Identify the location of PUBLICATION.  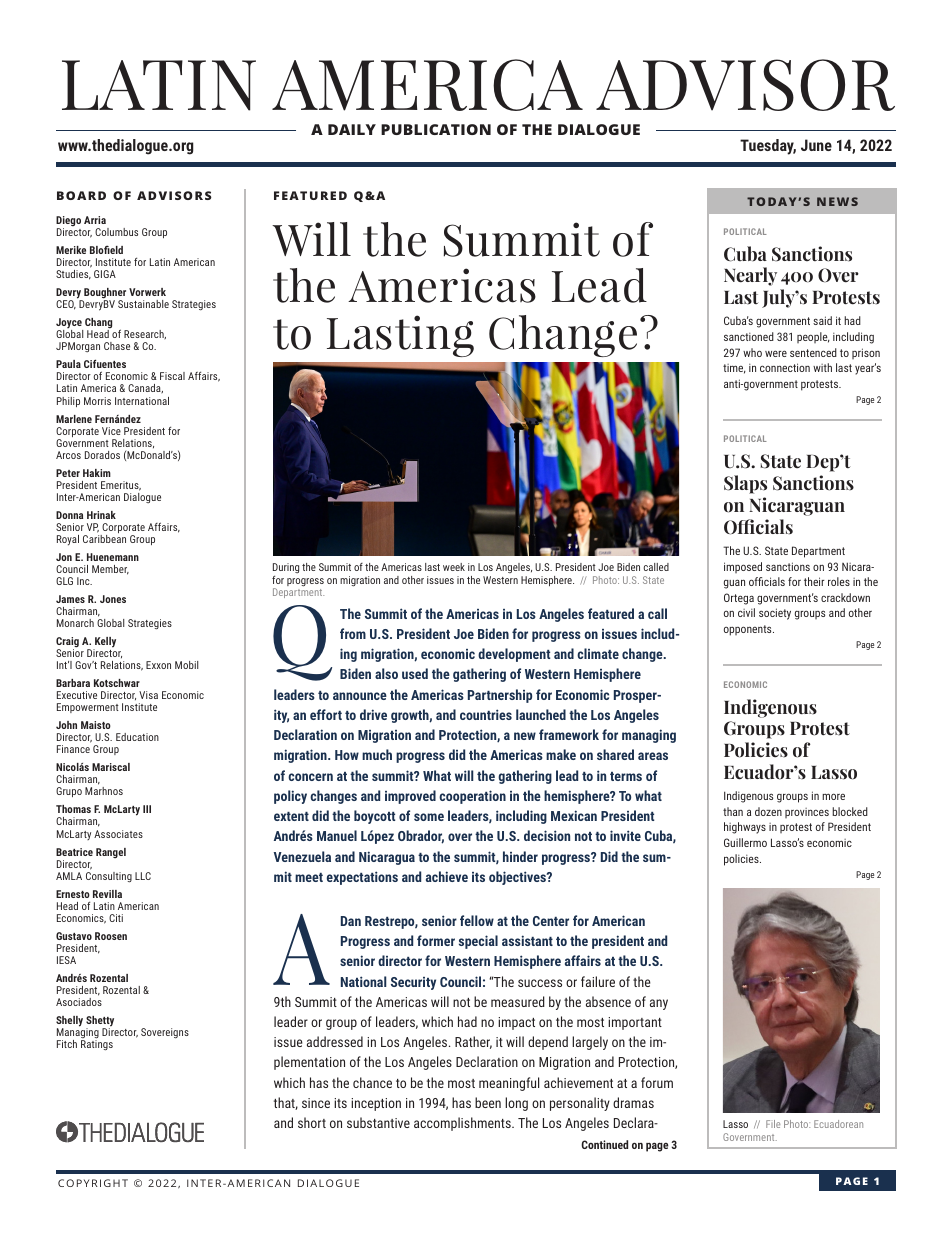
(436, 129).
